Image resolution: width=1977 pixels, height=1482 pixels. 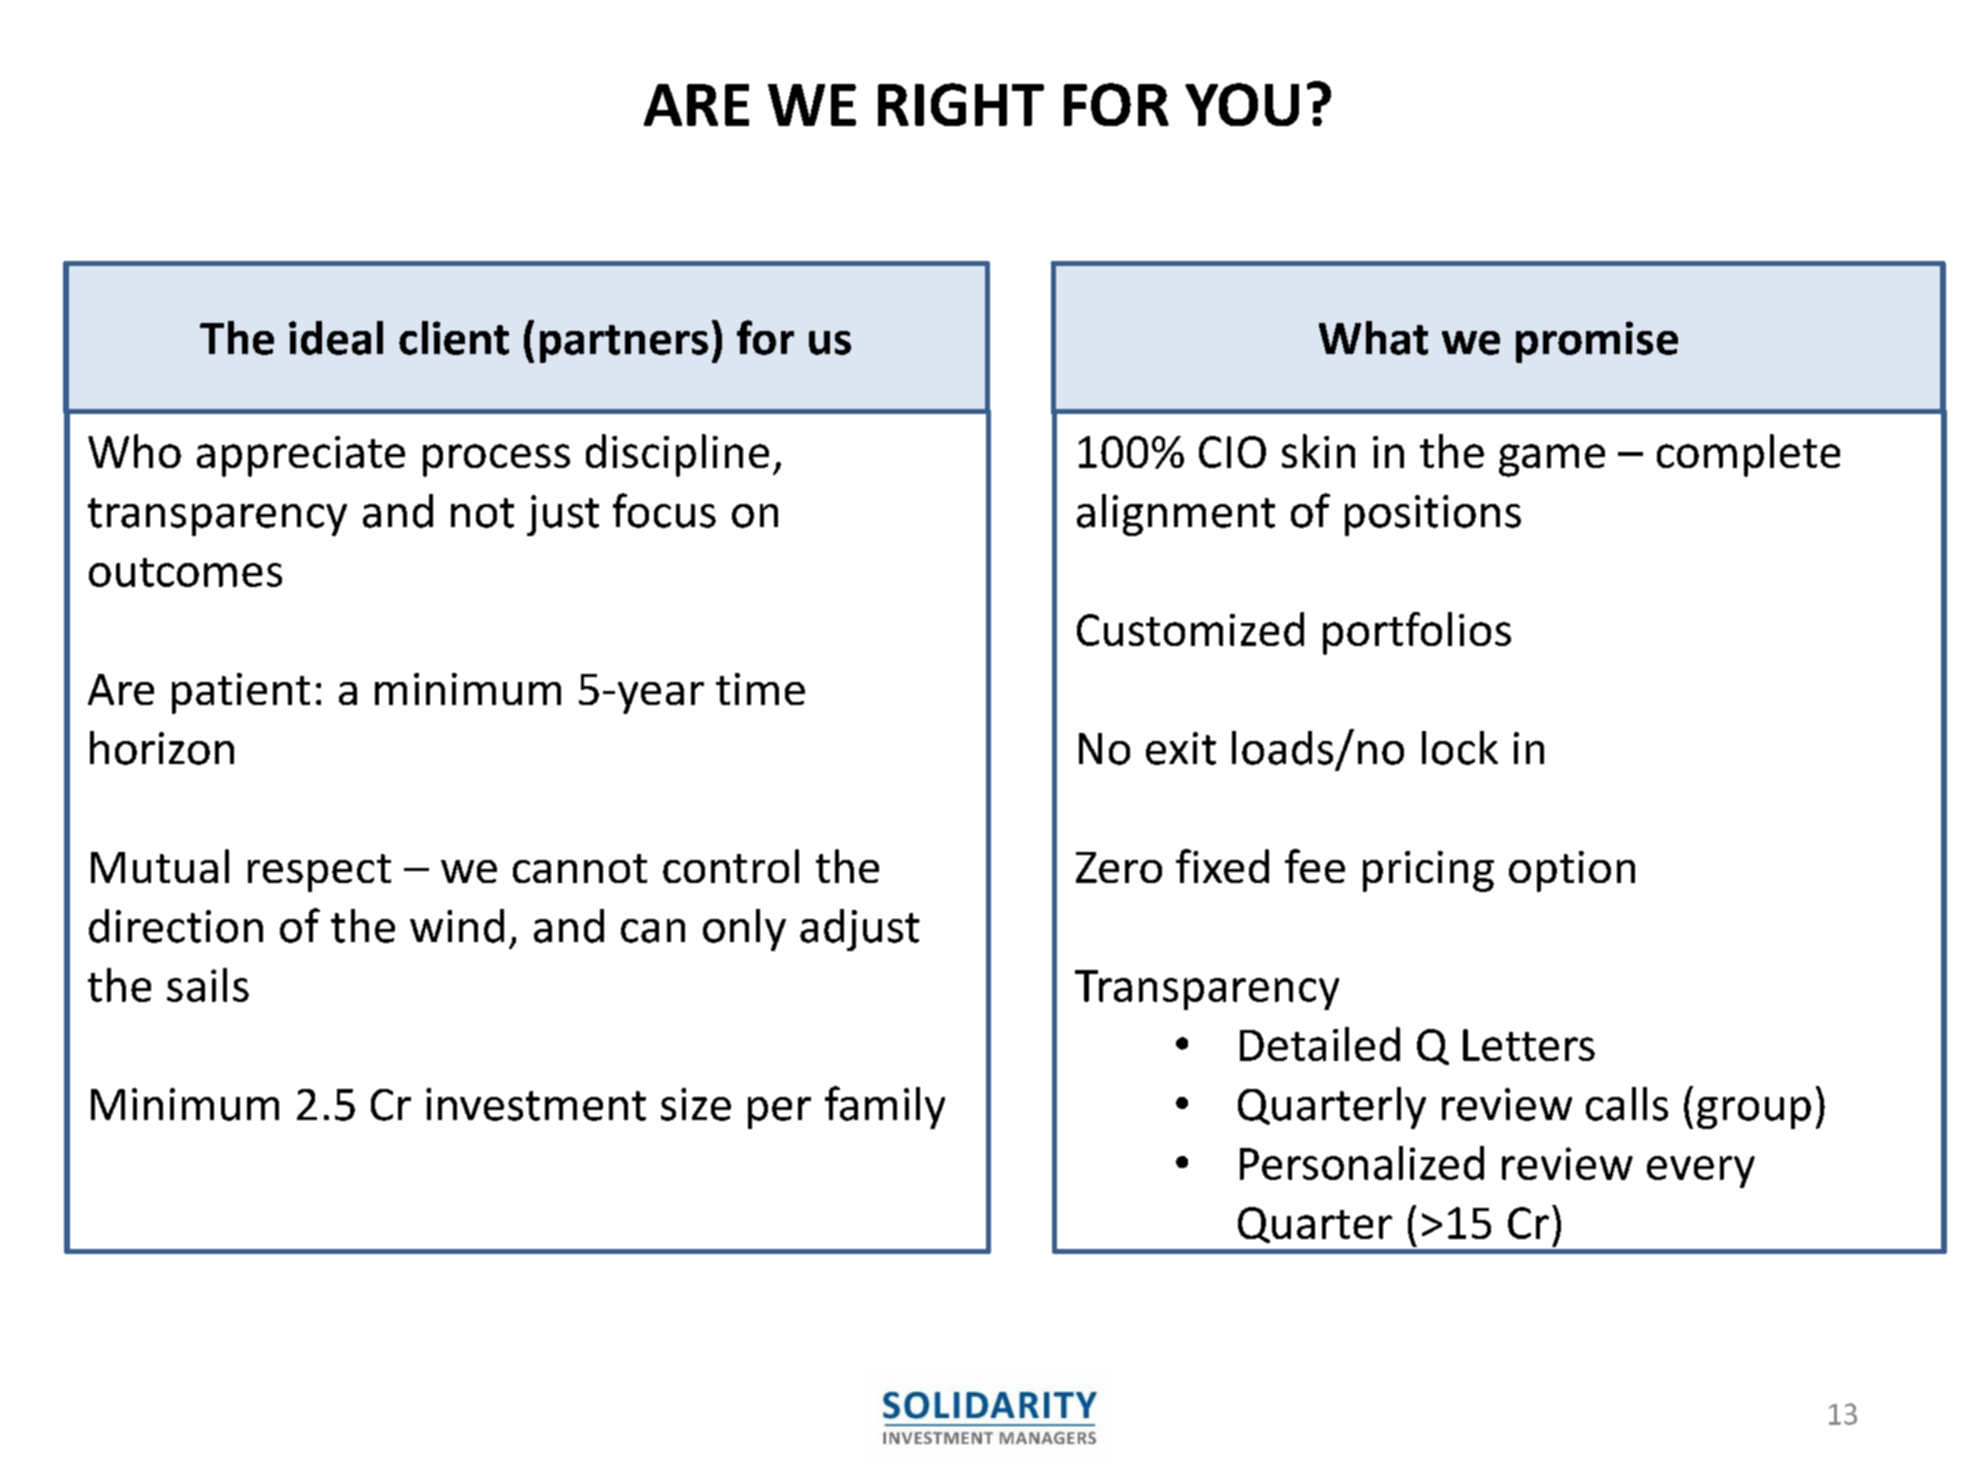 What do you see at coordinates (1242, 104) in the screenshot?
I see `YOU` at bounding box center [1242, 104].
